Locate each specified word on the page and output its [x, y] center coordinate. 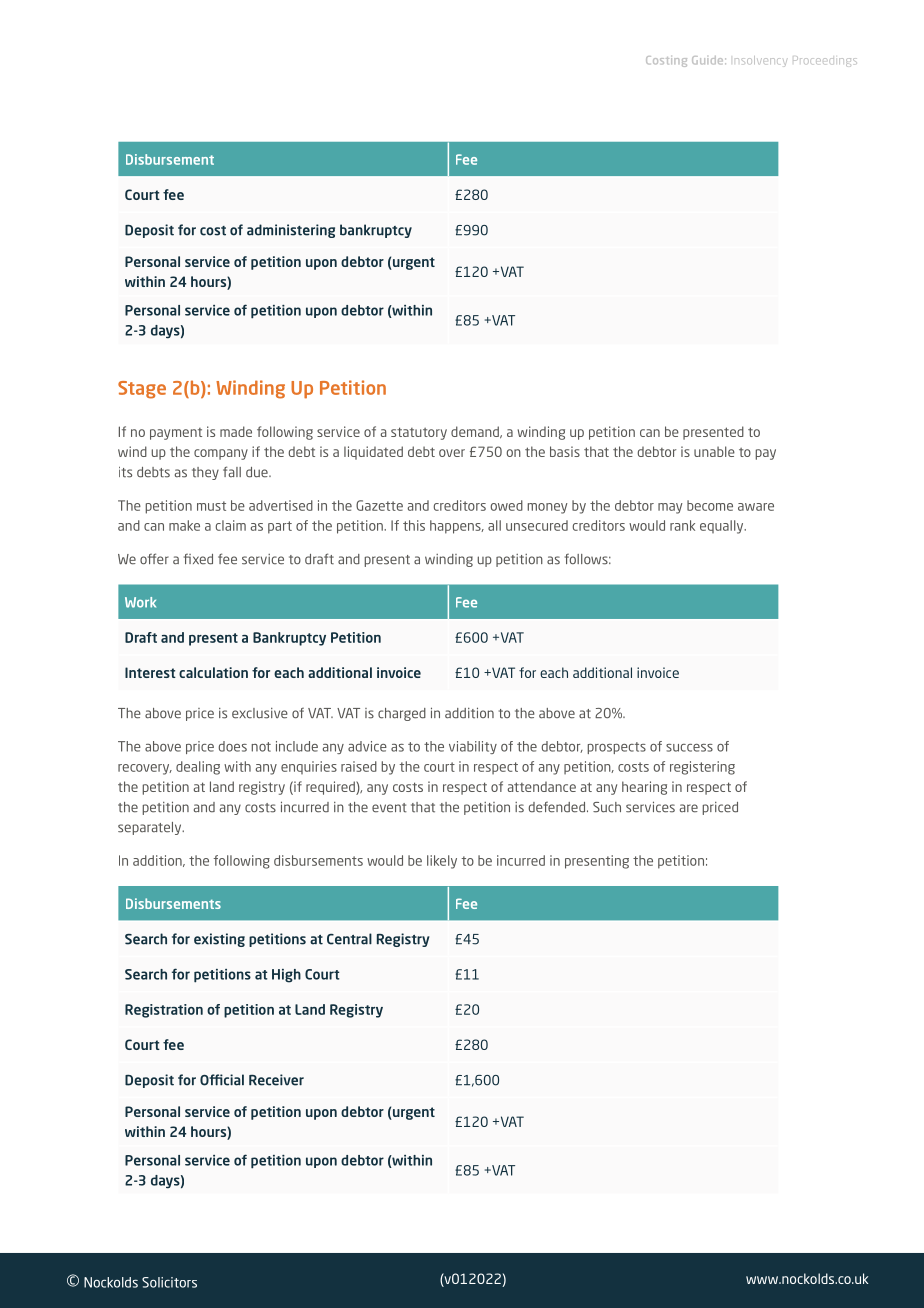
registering [702, 768]
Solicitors [169, 1282]
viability [473, 747]
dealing [198, 768]
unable [714, 451]
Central [349, 939]
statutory [419, 433]
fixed [198, 559]
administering [291, 231]
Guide [709, 60]
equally [723, 527]
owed [507, 505]
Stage [142, 390]
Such [607, 807]
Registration [164, 1011]
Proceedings [825, 62]
